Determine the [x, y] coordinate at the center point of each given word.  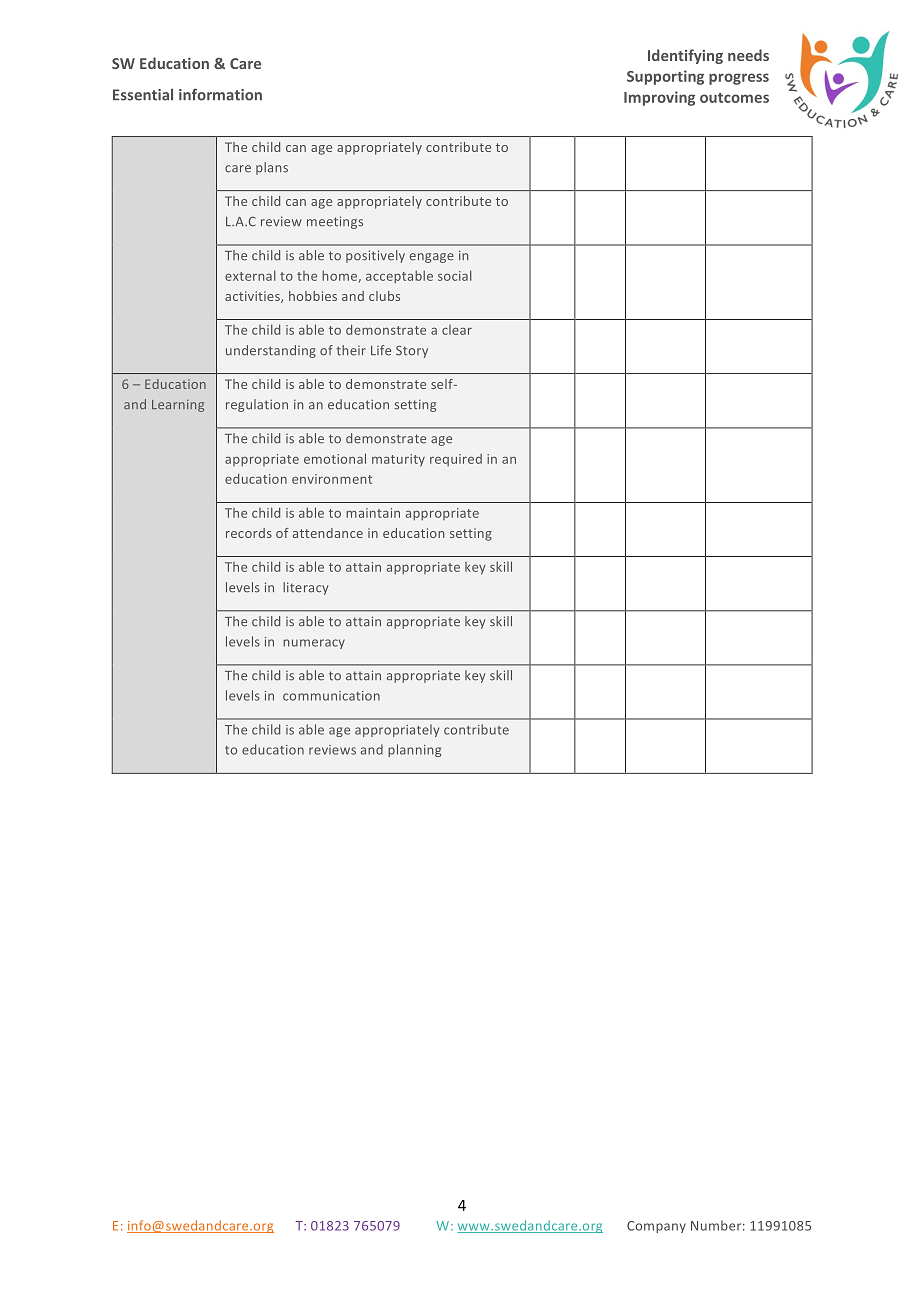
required [456, 460]
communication [331, 696]
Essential [143, 95]
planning [414, 750]
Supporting [665, 77]
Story [412, 351]
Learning [178, 405]
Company [656, 1227]
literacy [306, 588]
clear [457, 330]
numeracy [314, 644]
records [249, 533]
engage [432, 258]
